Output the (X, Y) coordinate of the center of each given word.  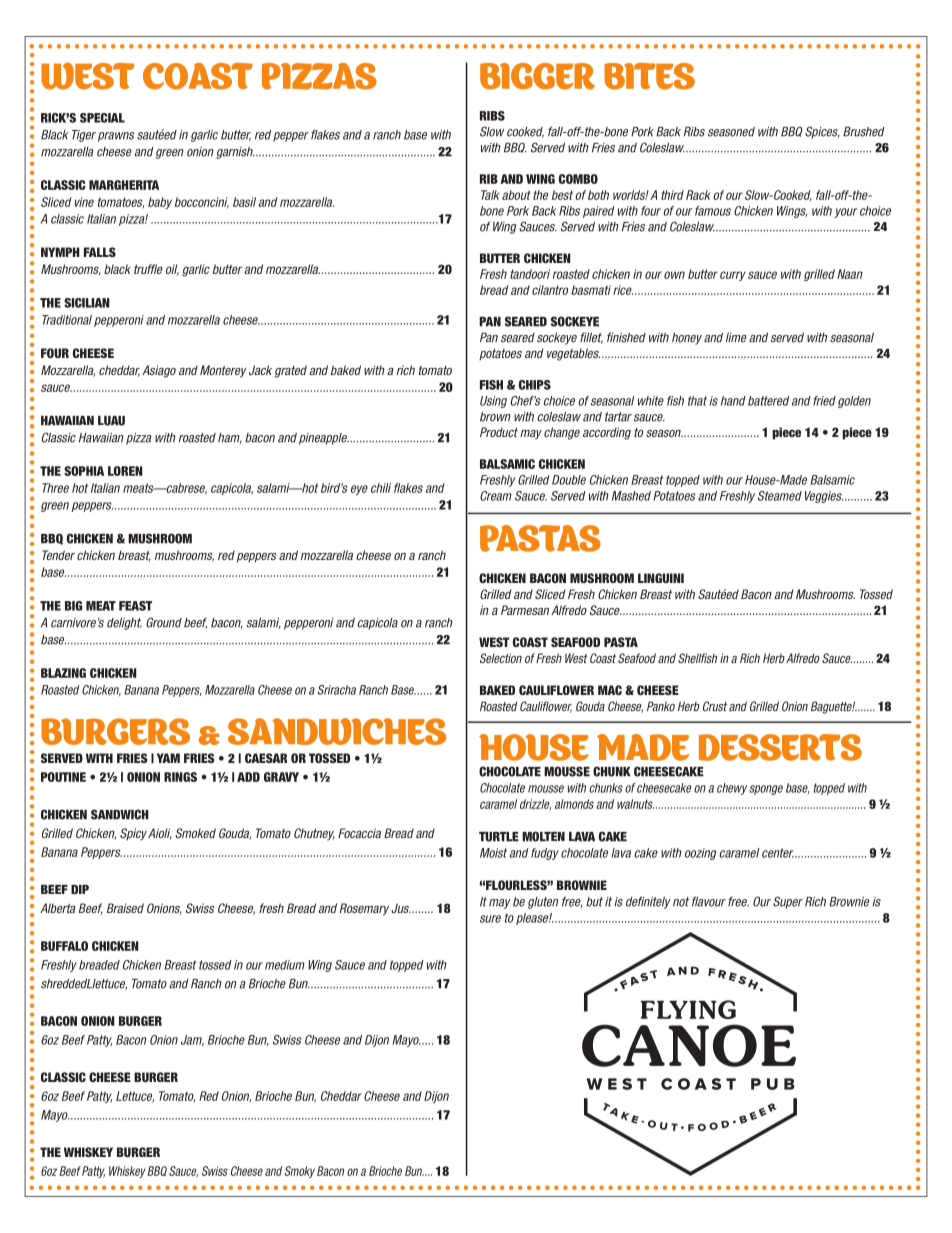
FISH (491, 385)
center (779, 853)
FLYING (688, 1009)
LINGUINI (661, 578)
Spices (822, 132)
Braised (125, 908)
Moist (493, 853)
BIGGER (537, 76)
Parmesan (525, 610)
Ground (164, 622)
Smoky (300, 1172)
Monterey (223, 371)
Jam (192, 1040)
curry (733, 276)
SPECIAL (102, 118)
